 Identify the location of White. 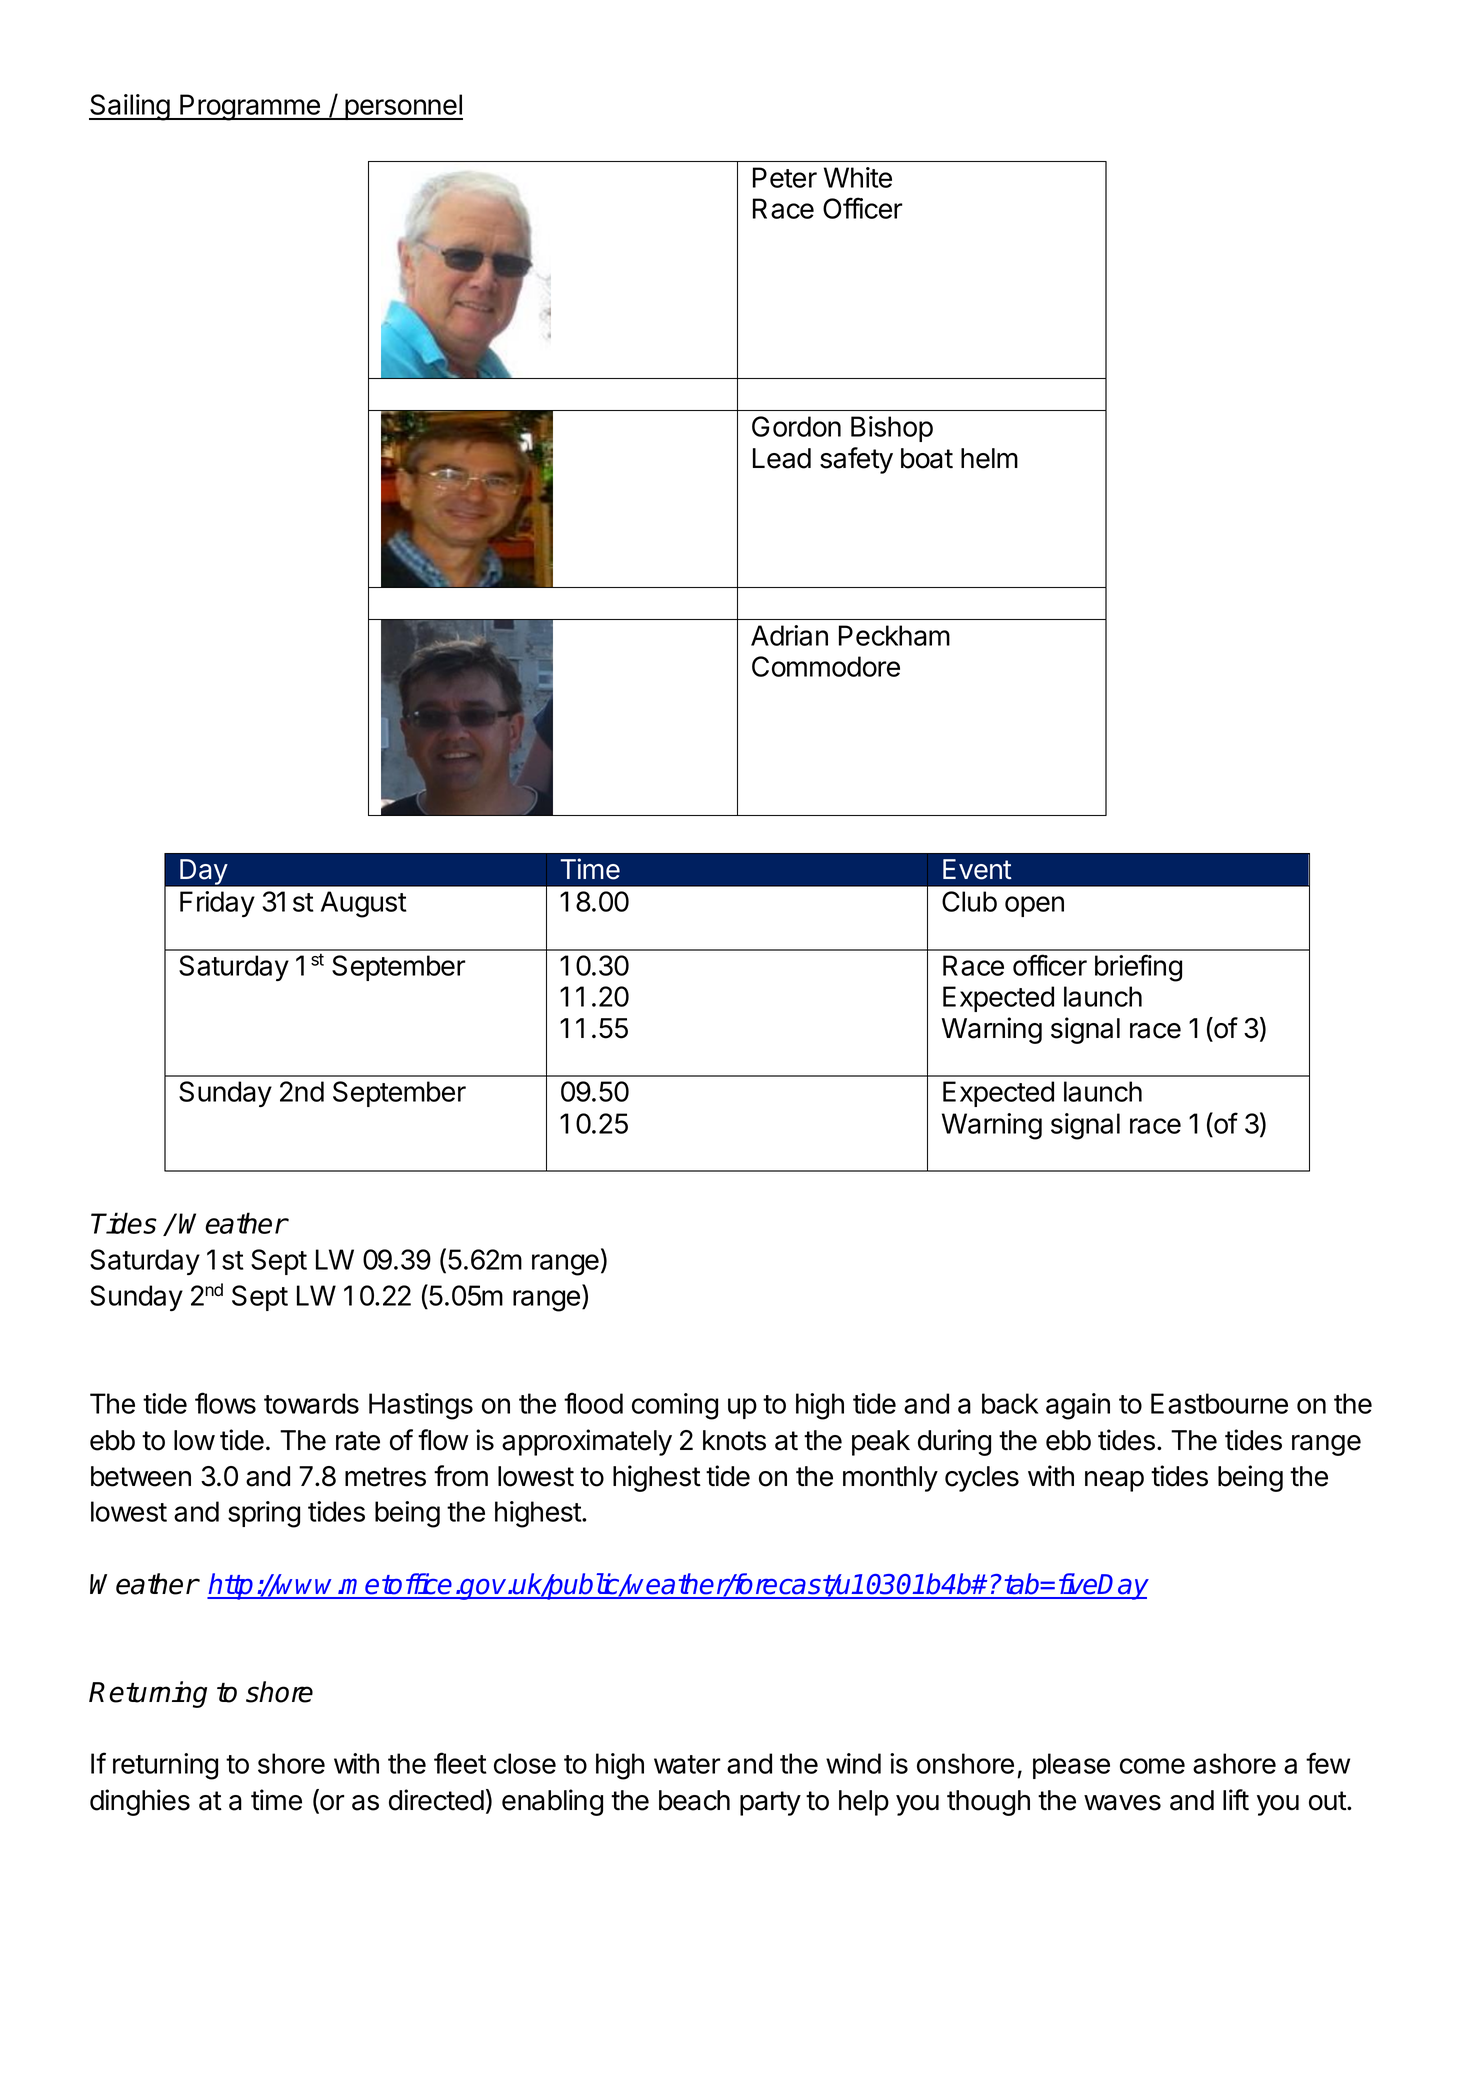
(858, 177).
